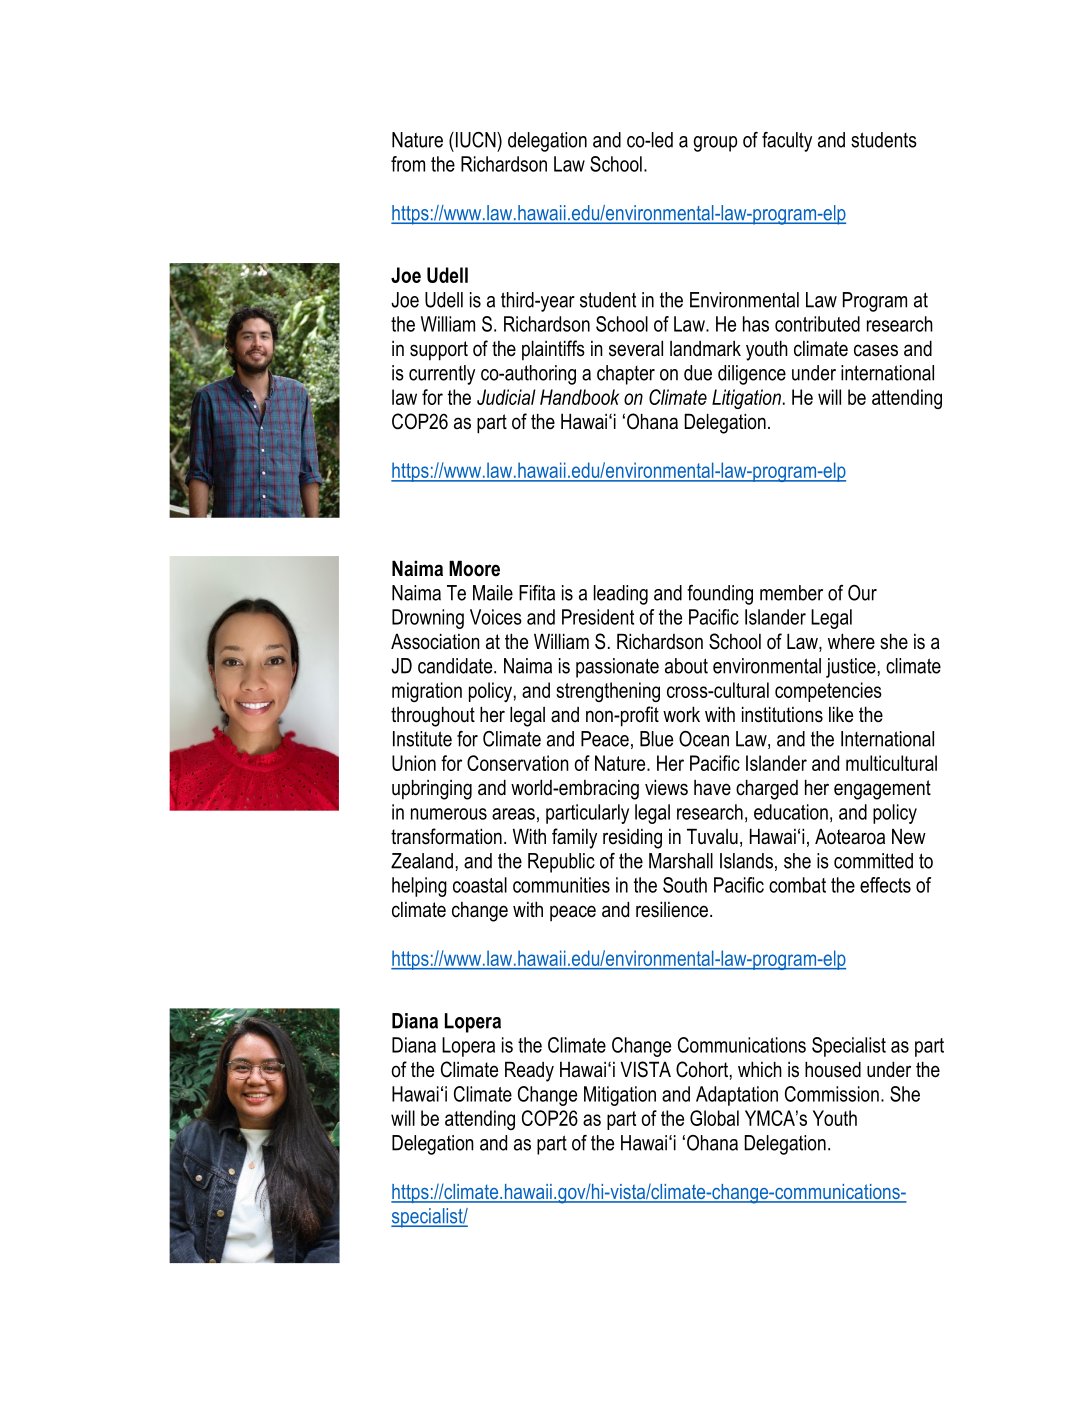 The width and height of the screenshot is (1083, 1401). I want to click on group, so click(715, 144).
